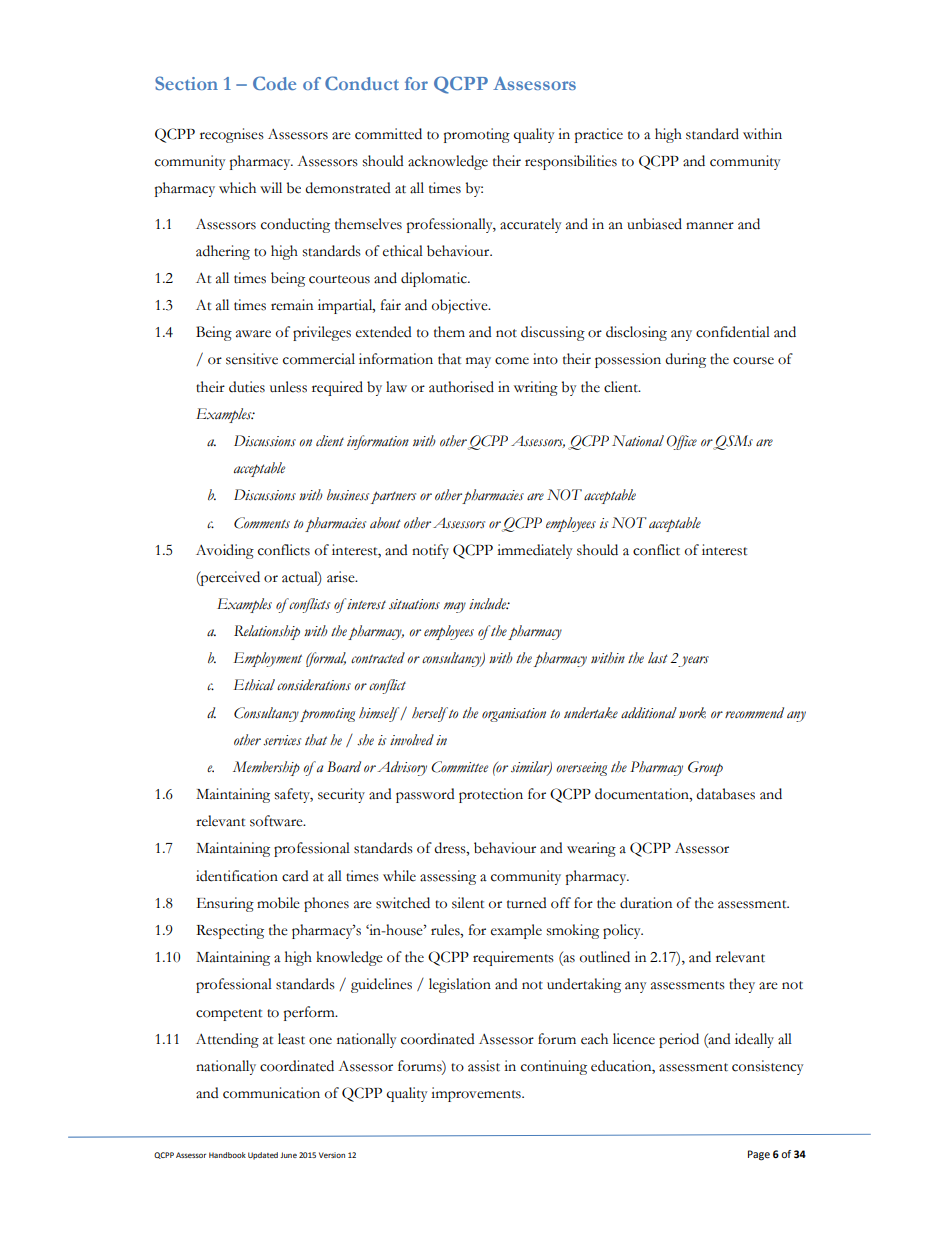 The height and width of the document is (1233, 952). Describe the element at coordinates (263, 1156) in the document. I see `Updated` at that location.
